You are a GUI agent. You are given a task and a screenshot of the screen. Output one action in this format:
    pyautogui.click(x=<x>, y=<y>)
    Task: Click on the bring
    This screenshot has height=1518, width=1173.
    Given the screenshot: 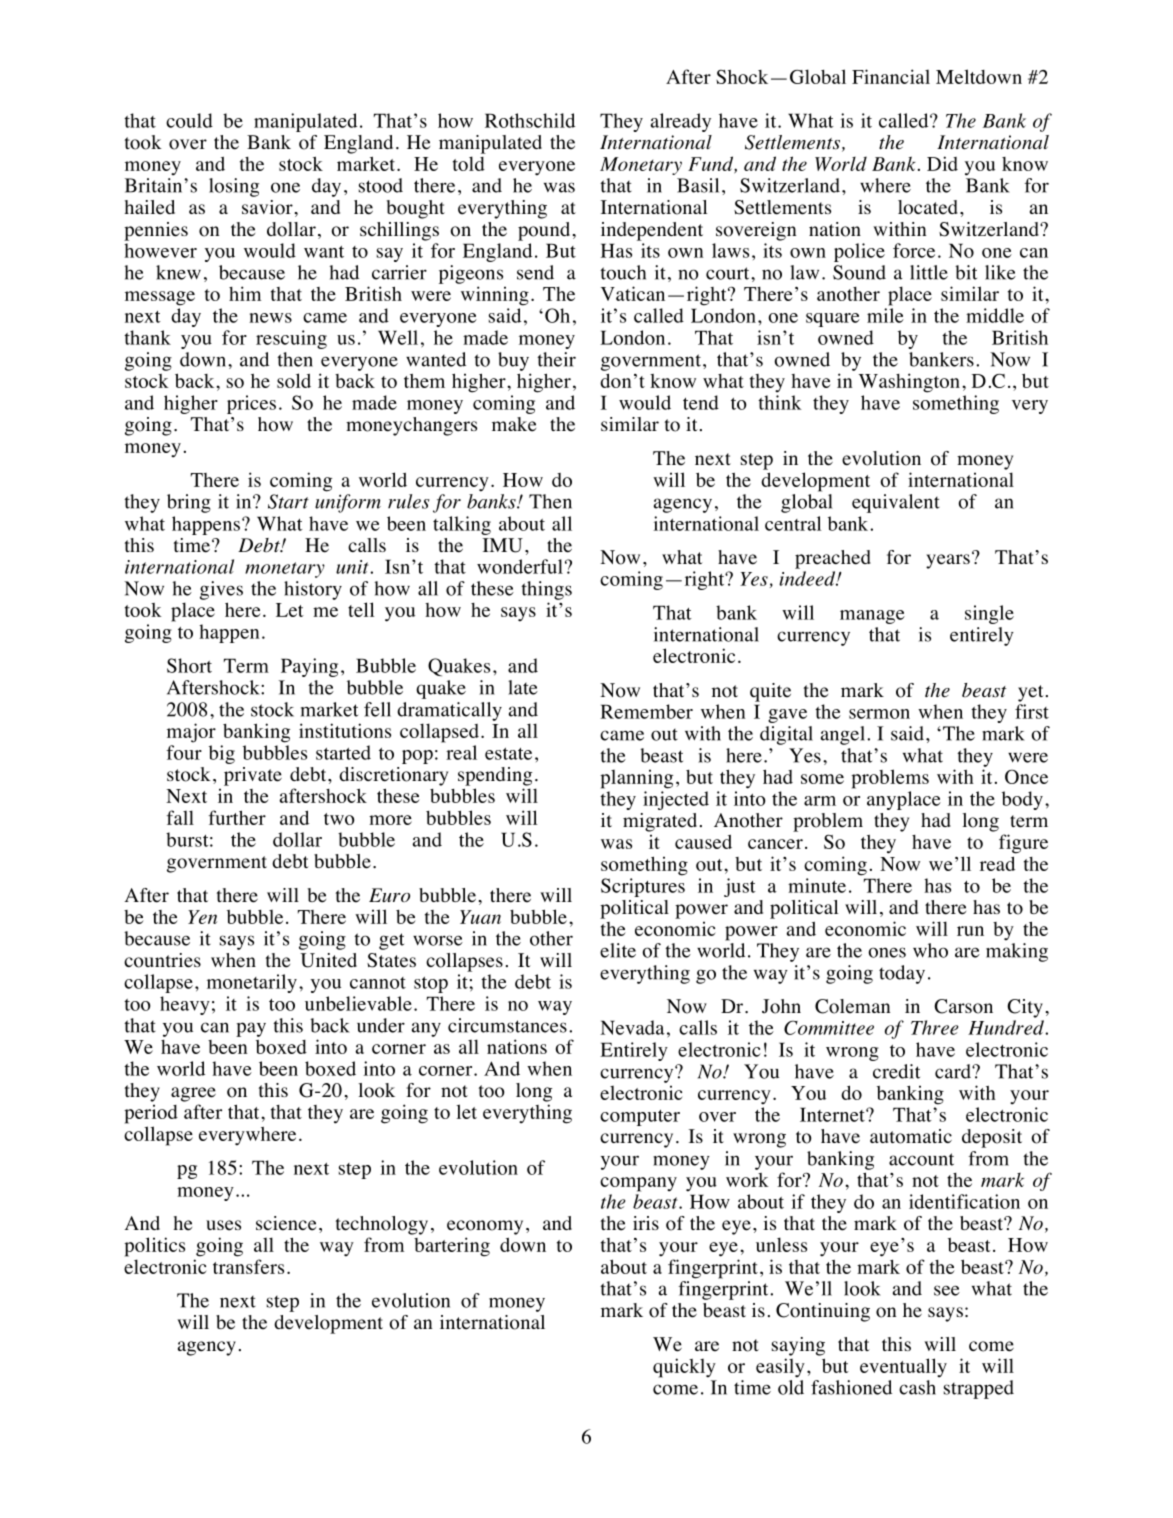 What is the action you would take?
    pyautogui.click(x=189, y=503)
